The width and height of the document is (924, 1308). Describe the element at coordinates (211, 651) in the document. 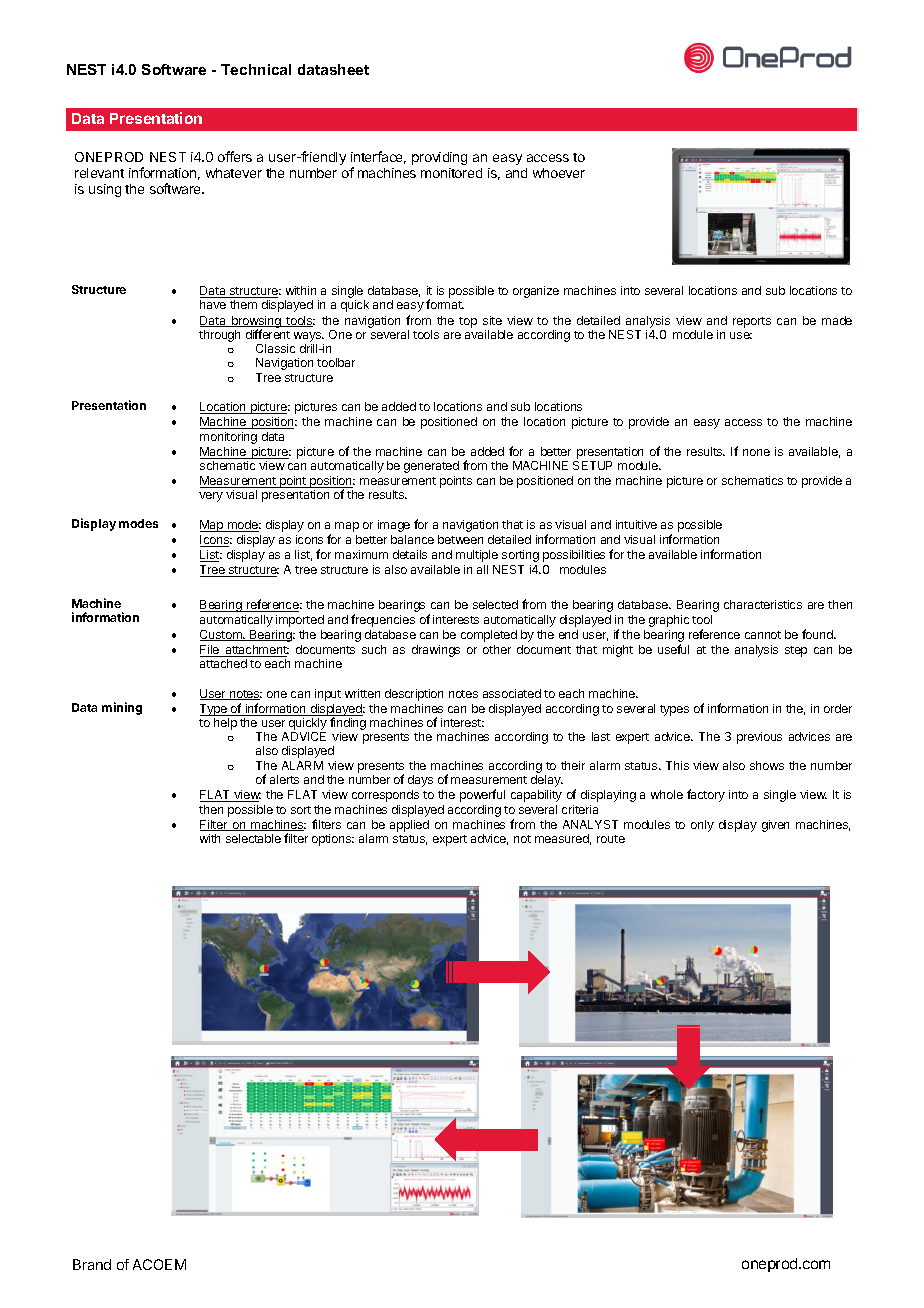

I see `File` at that location.
